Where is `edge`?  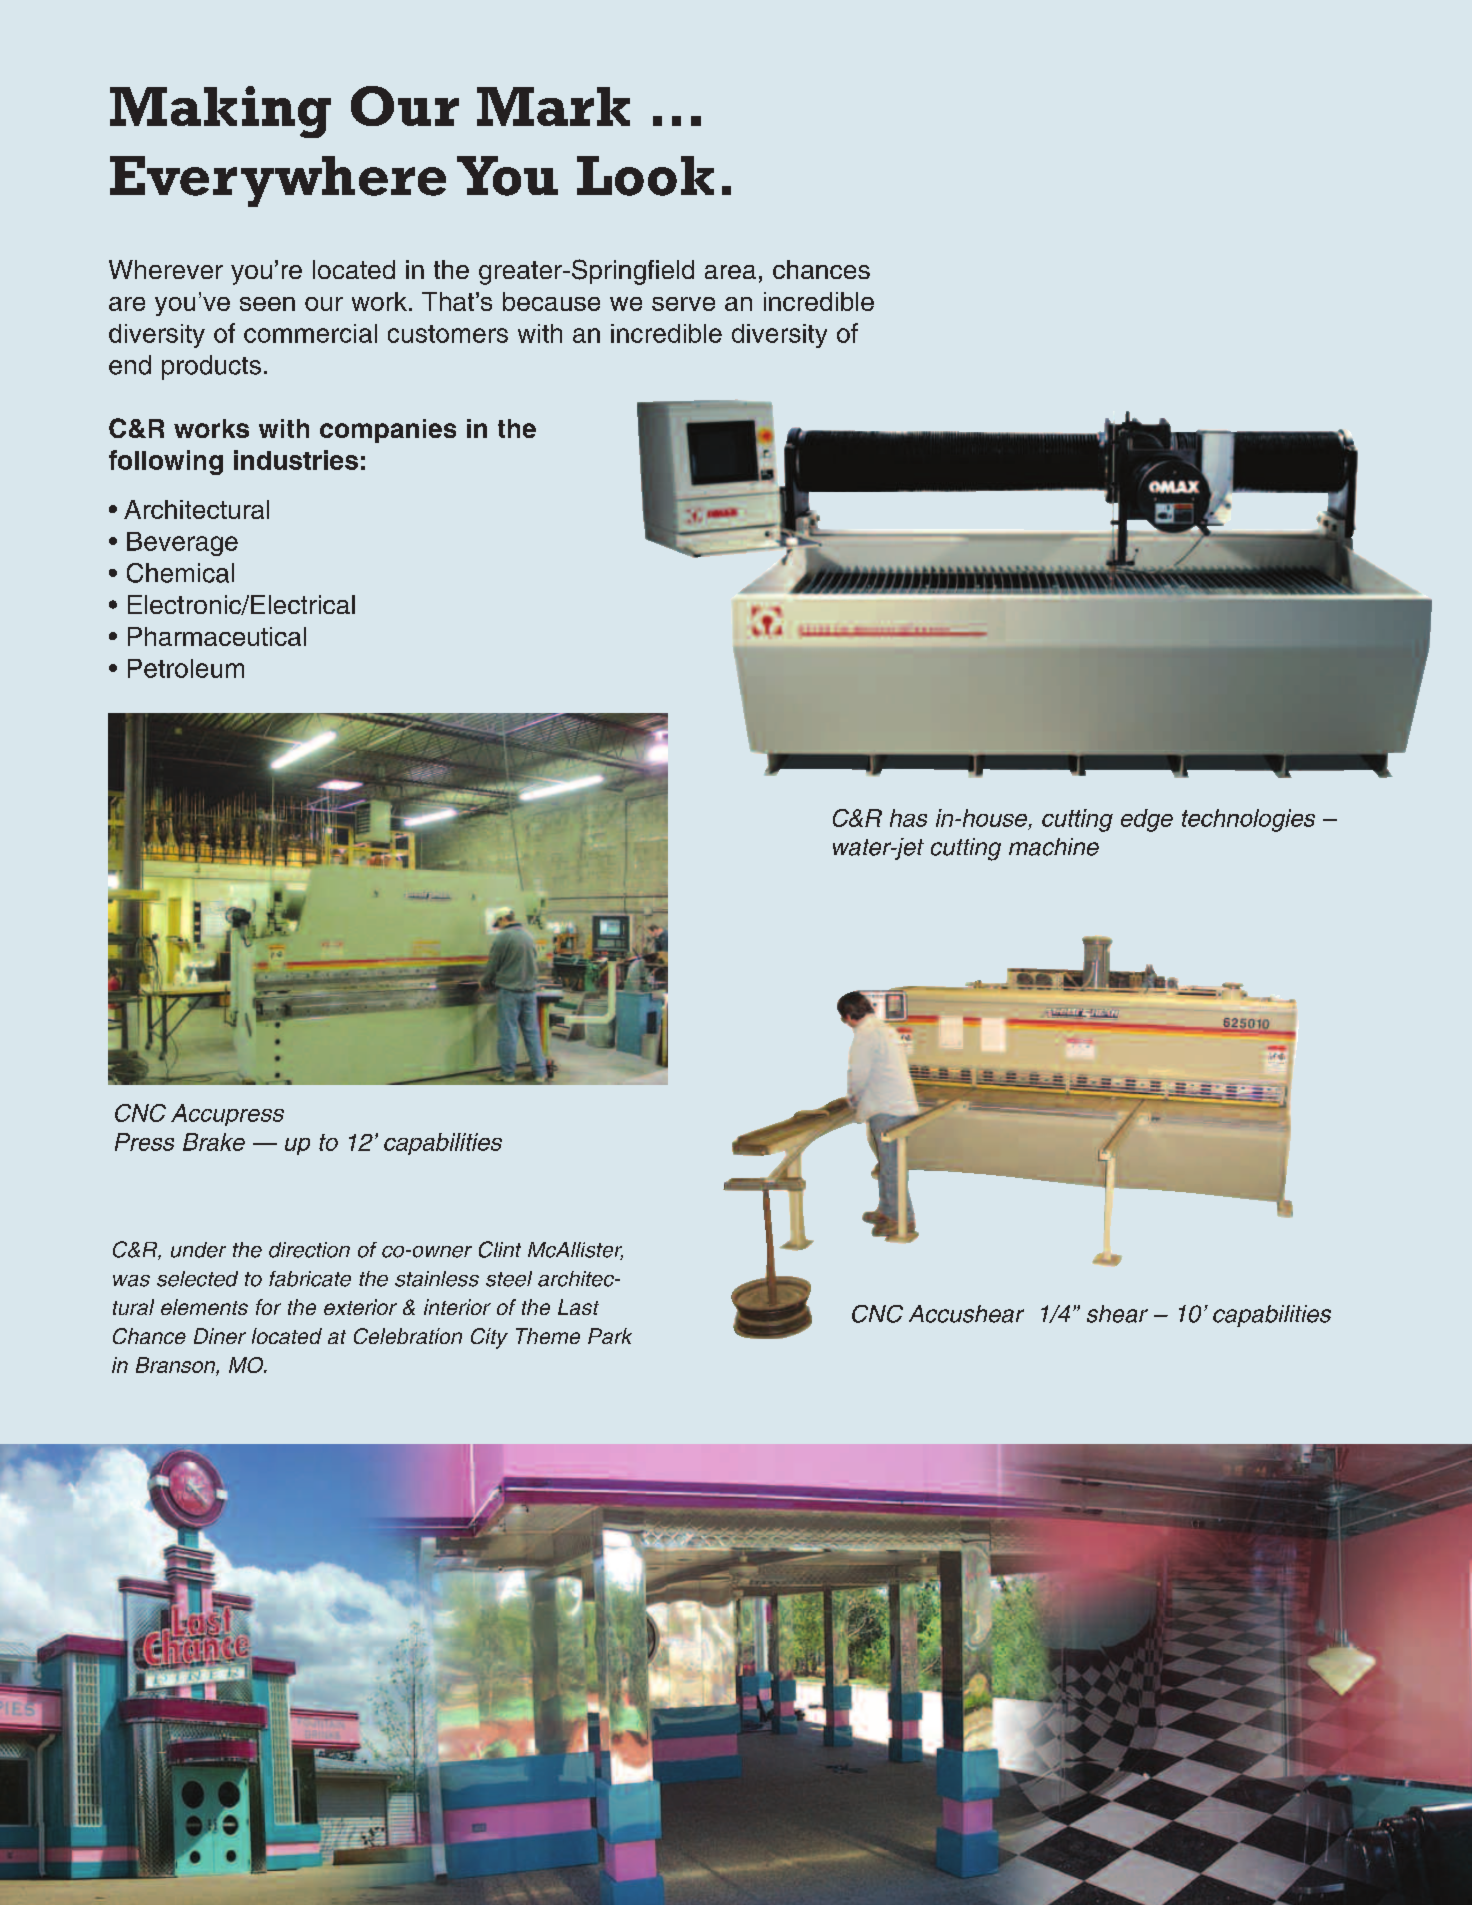 edge is located at coordinates (1147, 820).
